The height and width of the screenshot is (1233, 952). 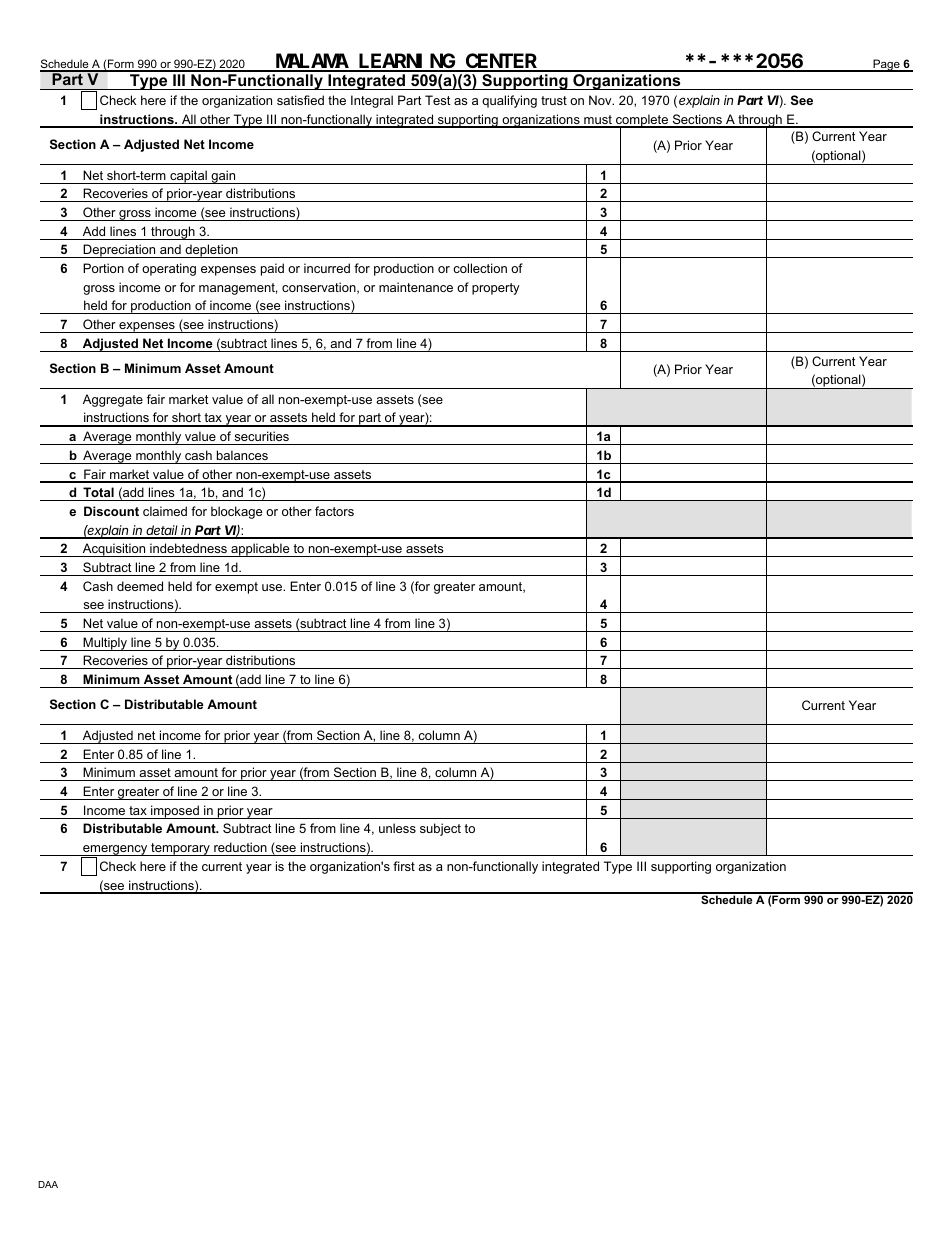 I want to click on Multiply, so click(x=105, y=644).
